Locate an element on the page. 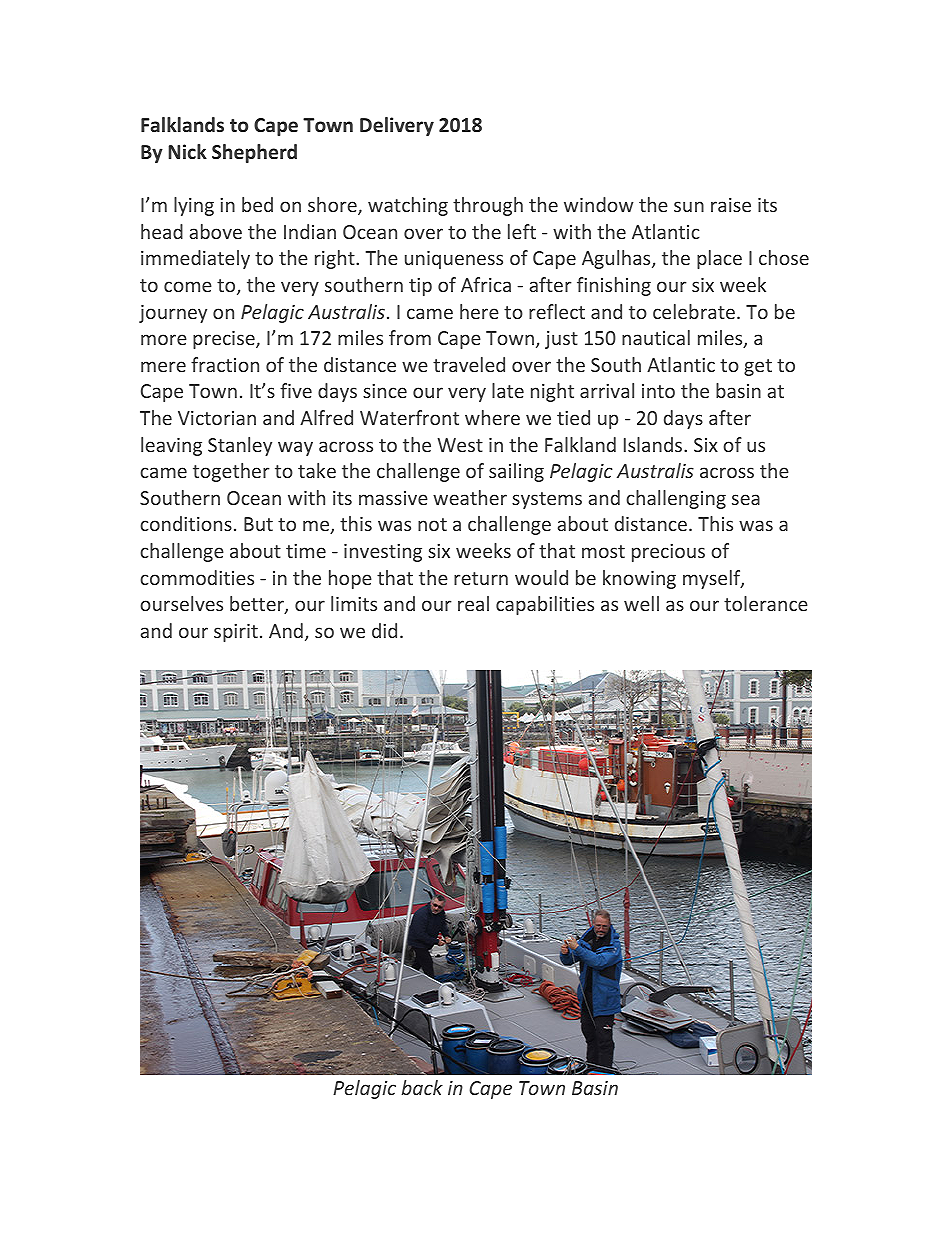  real is located at coordinates (473, 603).
